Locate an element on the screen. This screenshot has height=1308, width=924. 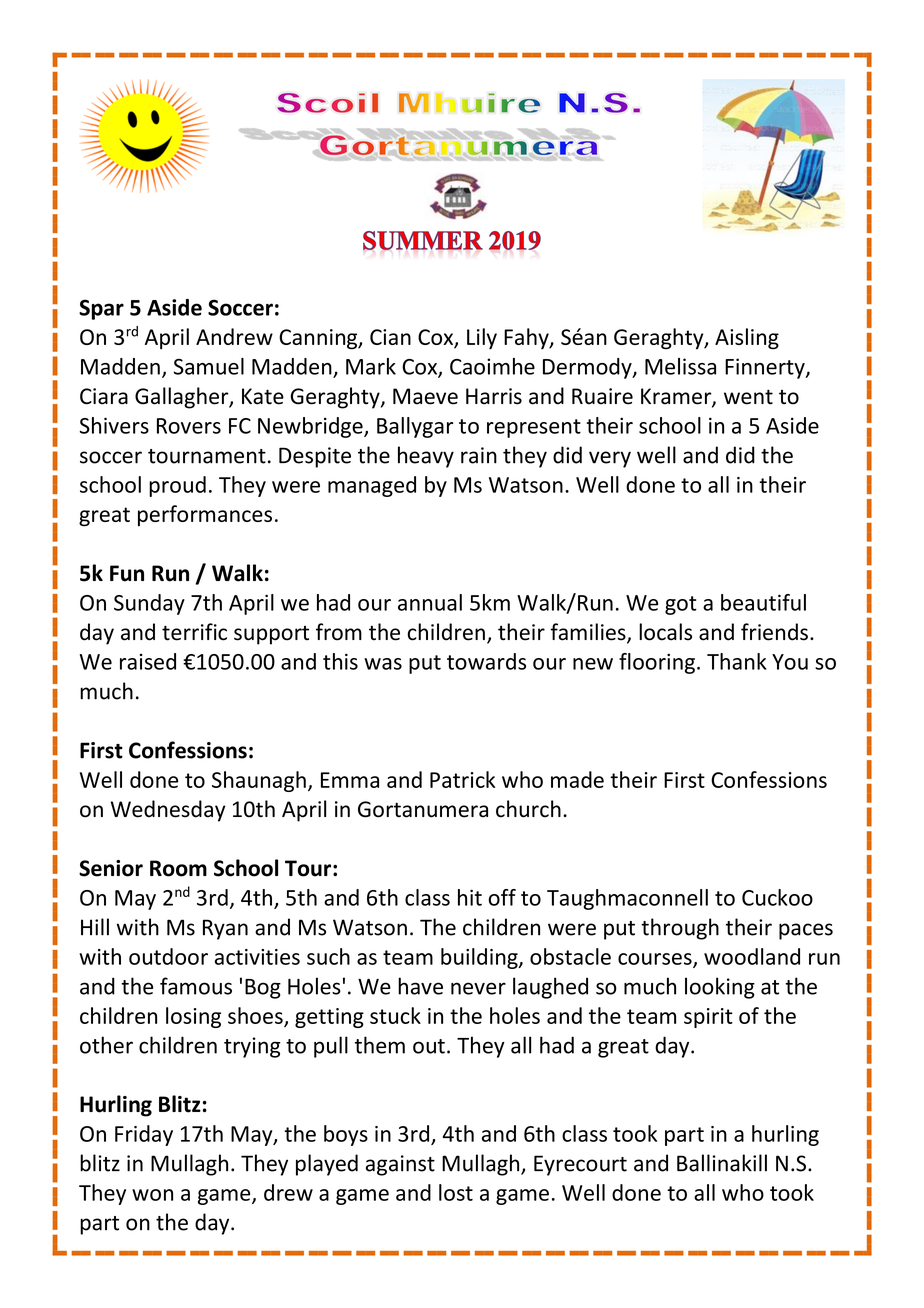
Aisling is located at coordinates (747, 339).
